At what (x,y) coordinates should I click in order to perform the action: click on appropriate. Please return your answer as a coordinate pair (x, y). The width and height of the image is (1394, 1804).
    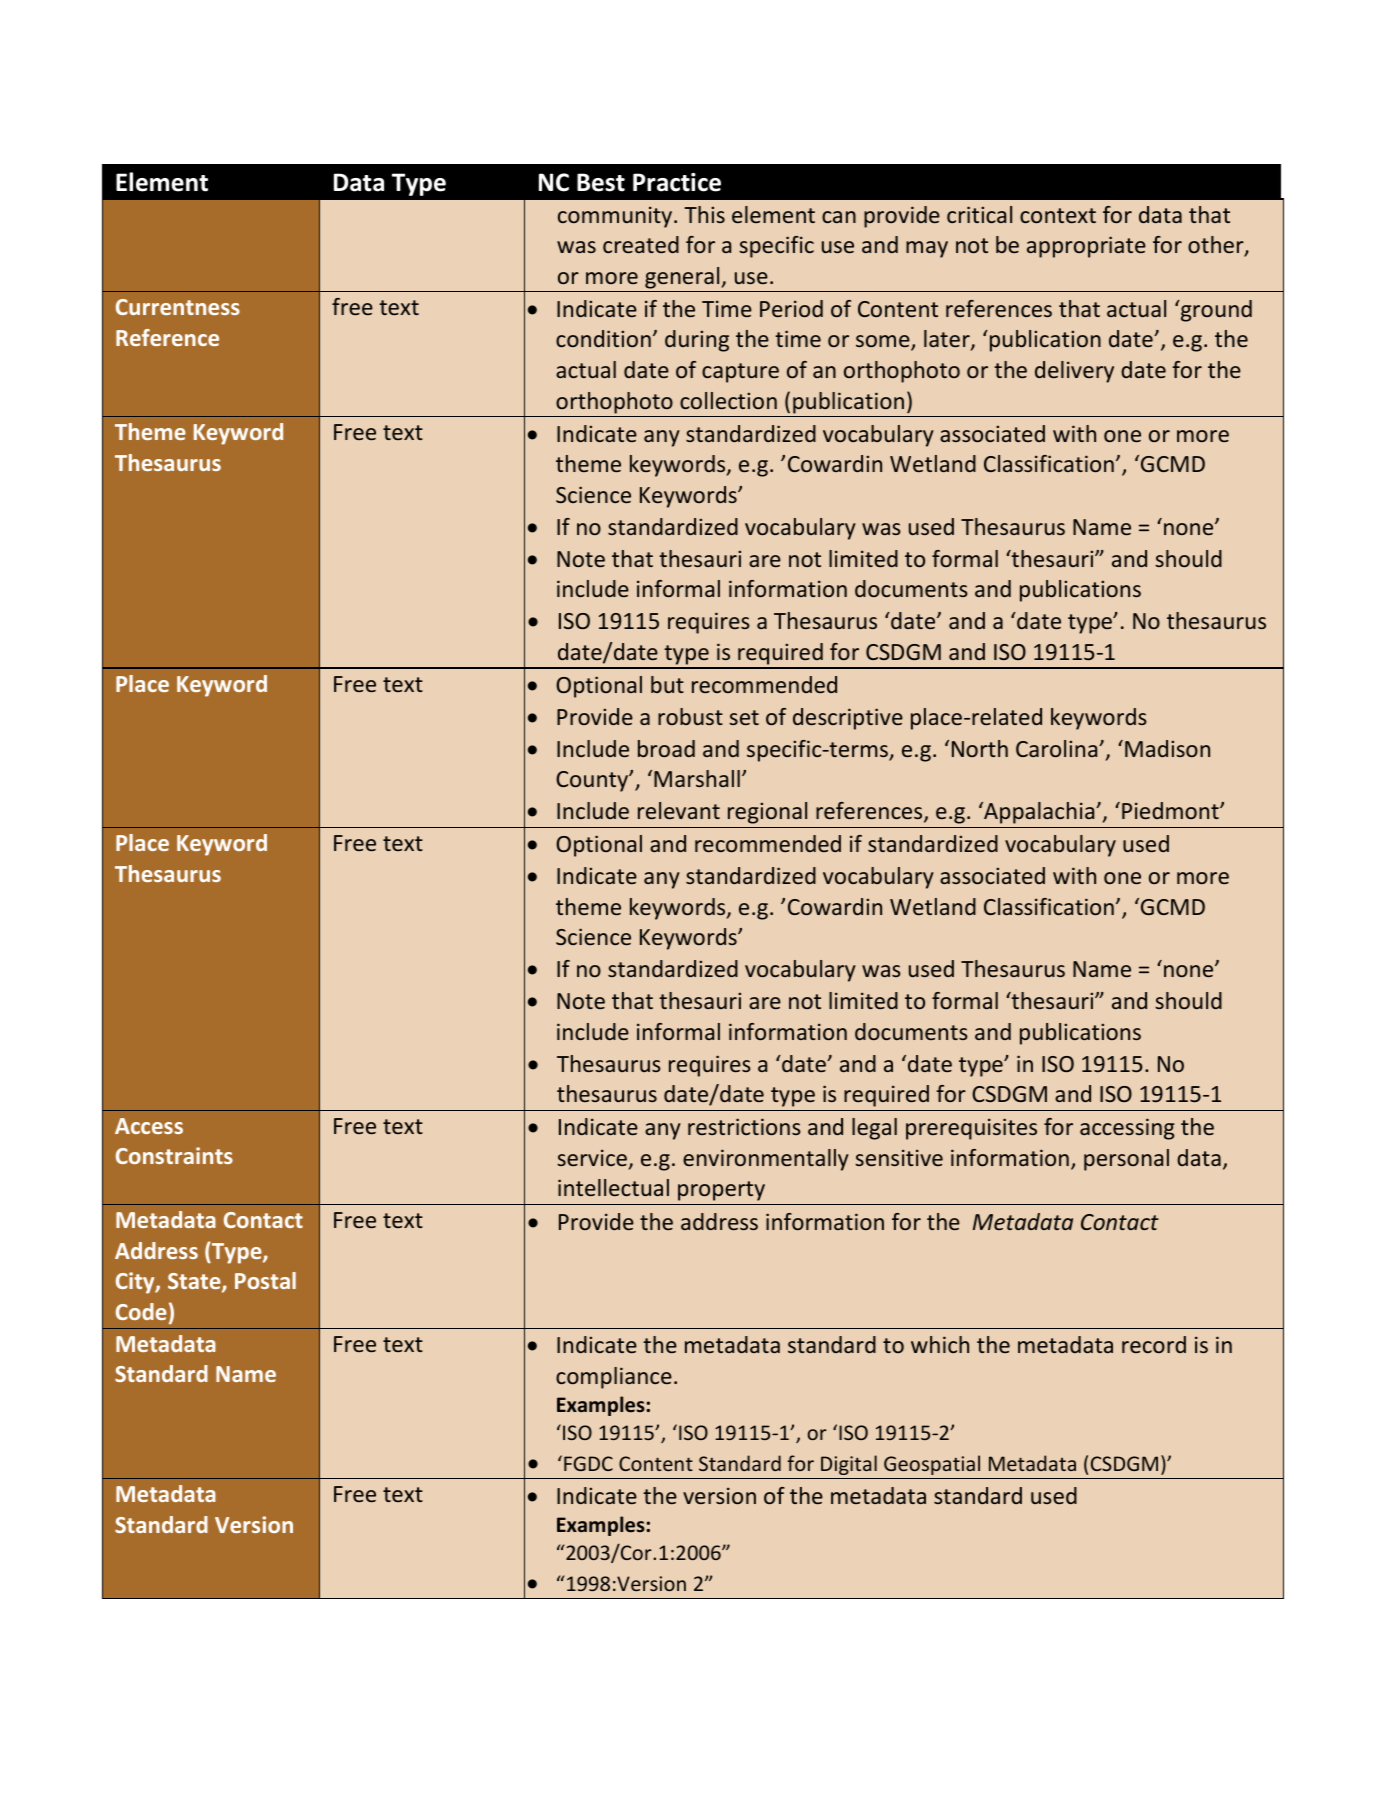
    Looking at the image, I should click on (1086, 247).
